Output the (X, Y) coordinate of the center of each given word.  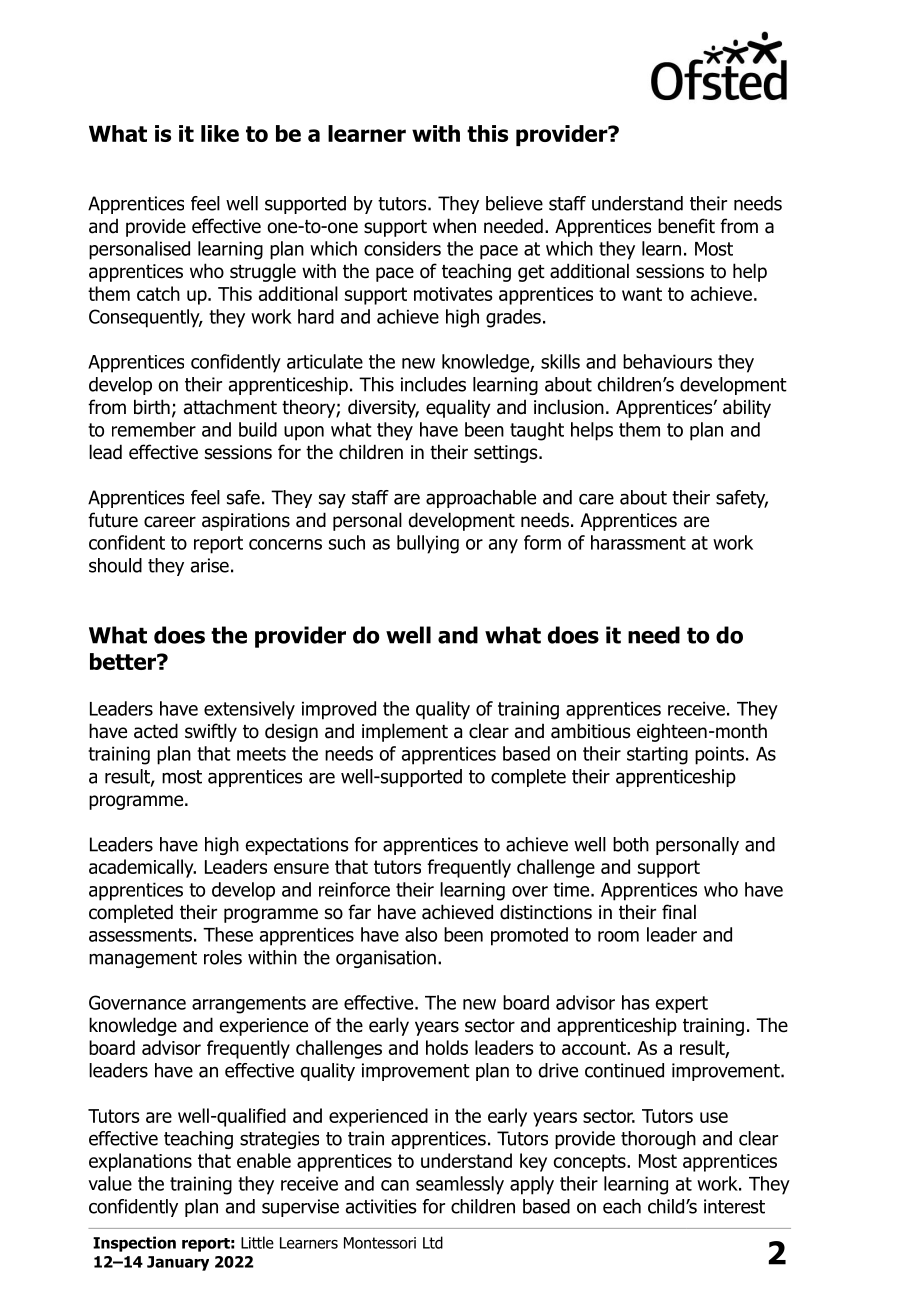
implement (405, 732)
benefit (686, 226)
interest (734, 1206)
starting (657, 755)
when (454, 226)
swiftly (211, 732)
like (220, 133)
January (178, 1263)
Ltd (433, 1242)
